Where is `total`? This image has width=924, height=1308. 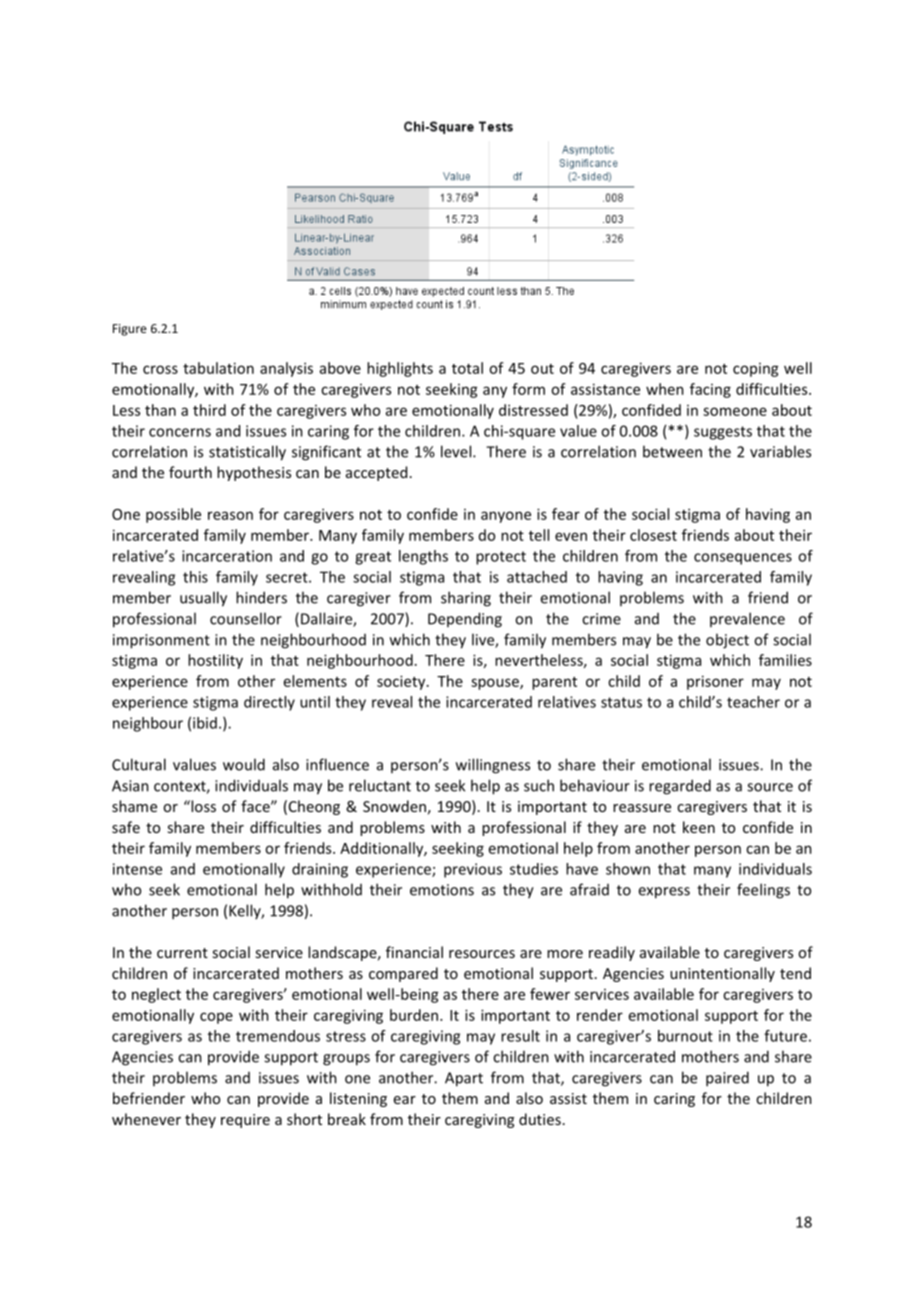 total is located at coordinates (467, 368).
